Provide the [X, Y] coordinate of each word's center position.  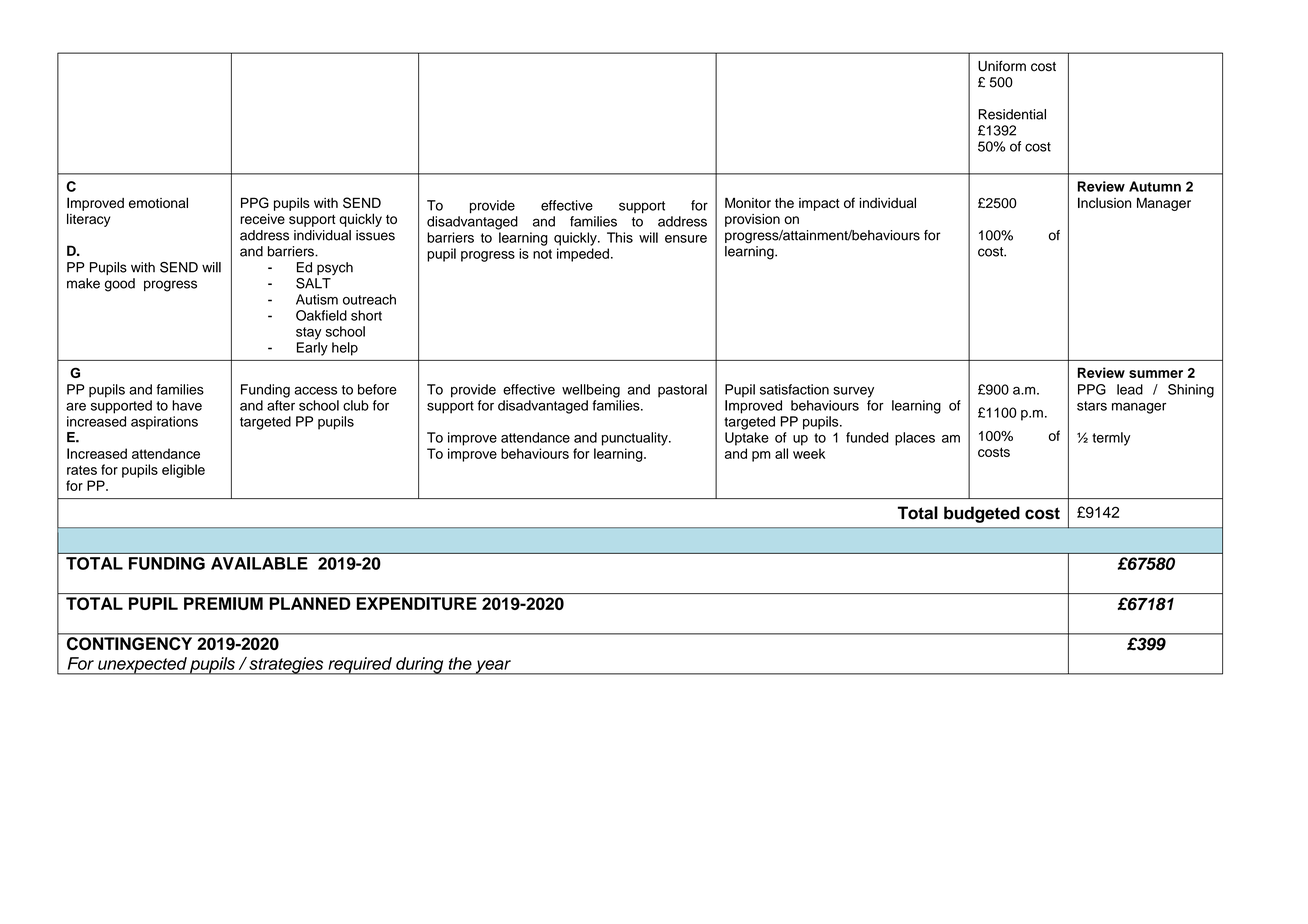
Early [312, 349]
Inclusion [1104, 202]
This [620, 237]
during [420, 666]
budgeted [982, 514]
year [493, 667]
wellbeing [591, 391]
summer [1156, 374]
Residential [1012, 114]
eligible [183, 471]
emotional [158, 202]
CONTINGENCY [129, 643]
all [781, 453]
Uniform [1002, 66]
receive [262, 219]
